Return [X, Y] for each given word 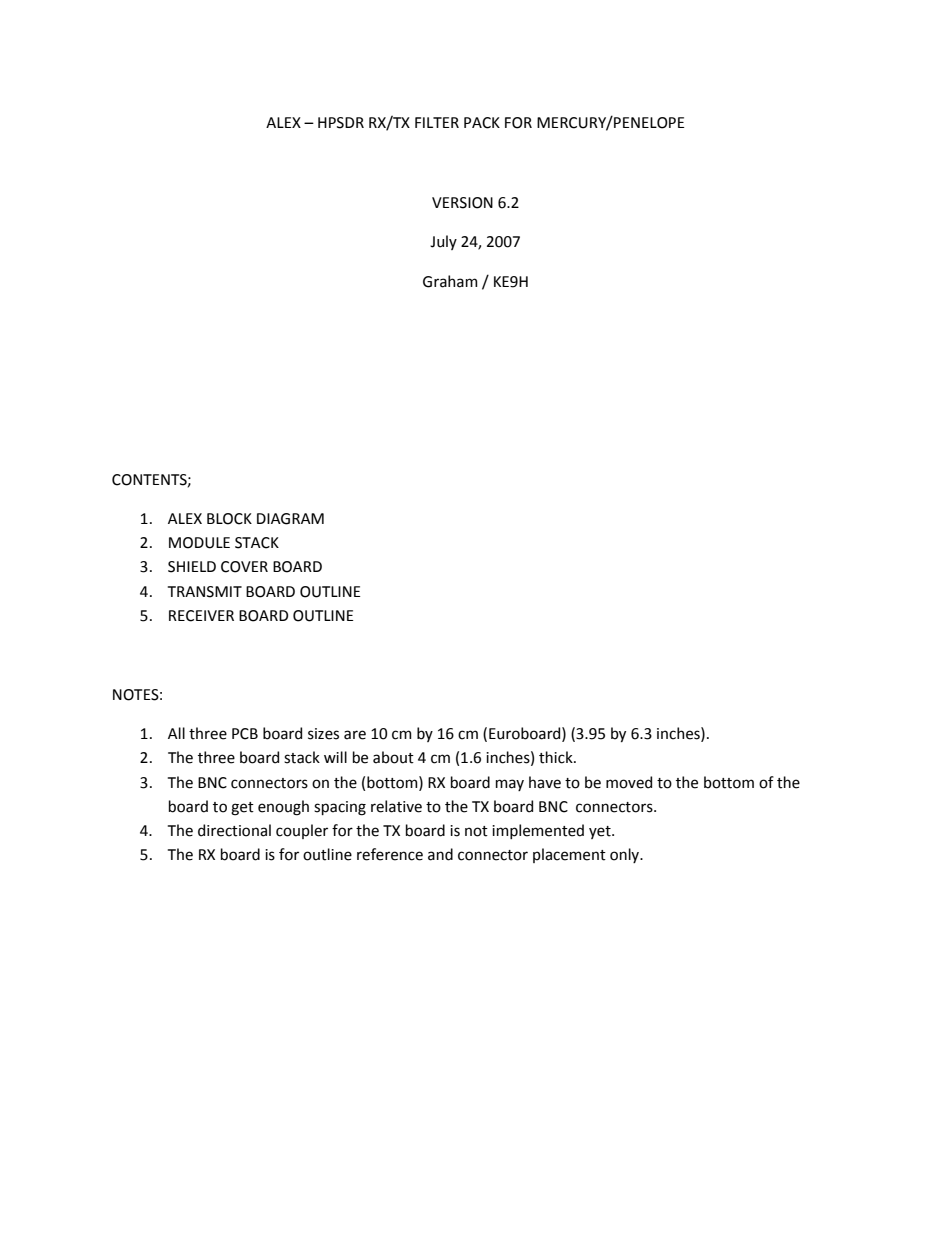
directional [234, 830]
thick [557, 757]
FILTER [437, 122]
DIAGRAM [290, 519]
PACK [482, 123]
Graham [450, 281]
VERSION [462, 203]
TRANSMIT [205, 592]
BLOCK [229, 519]
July [443, 242]
